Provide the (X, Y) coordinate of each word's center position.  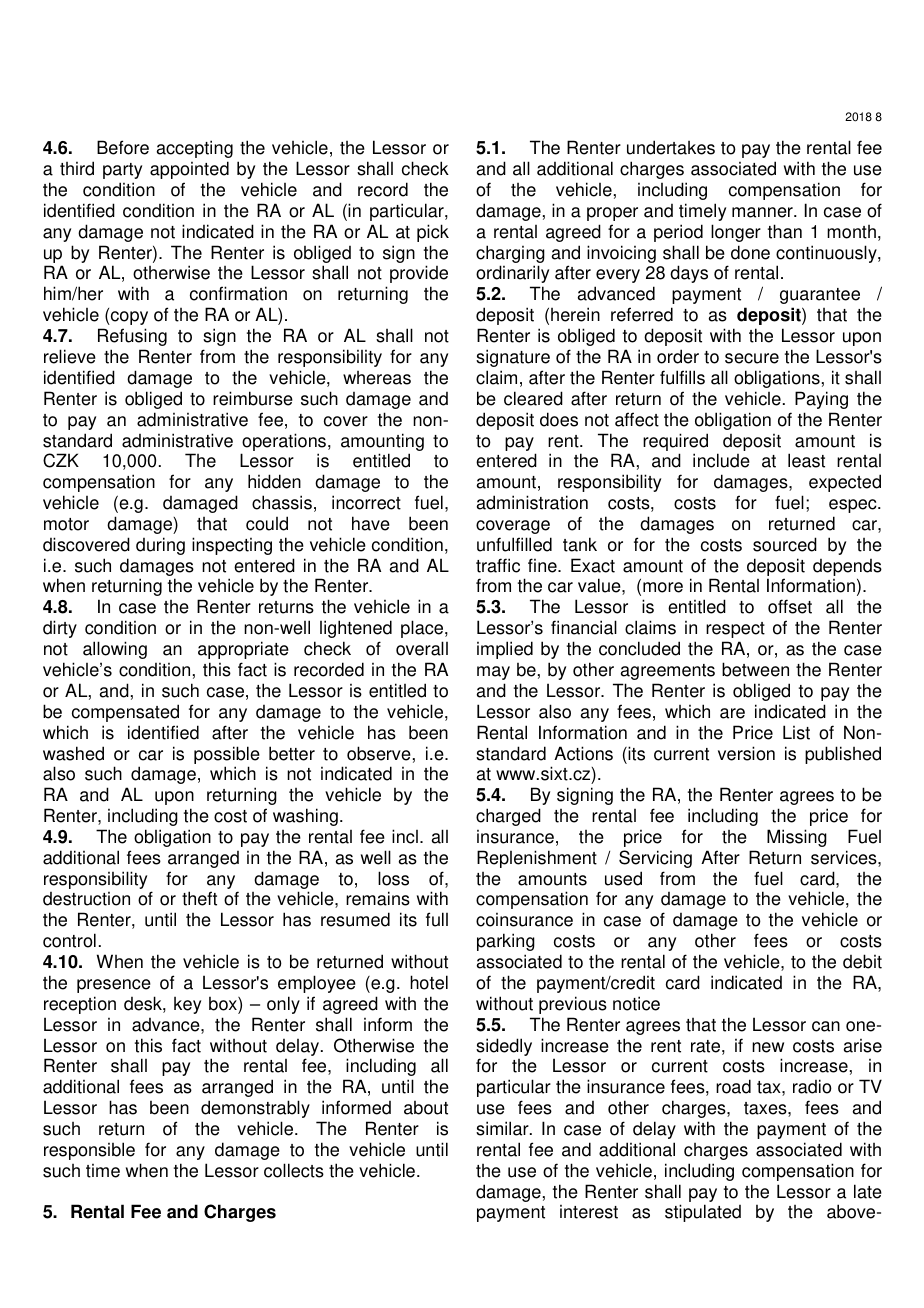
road (733, 1086)
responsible (89, 1151)
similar (503, 1128)
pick (433, 233)
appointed (189, 170)
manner (763, 212)
